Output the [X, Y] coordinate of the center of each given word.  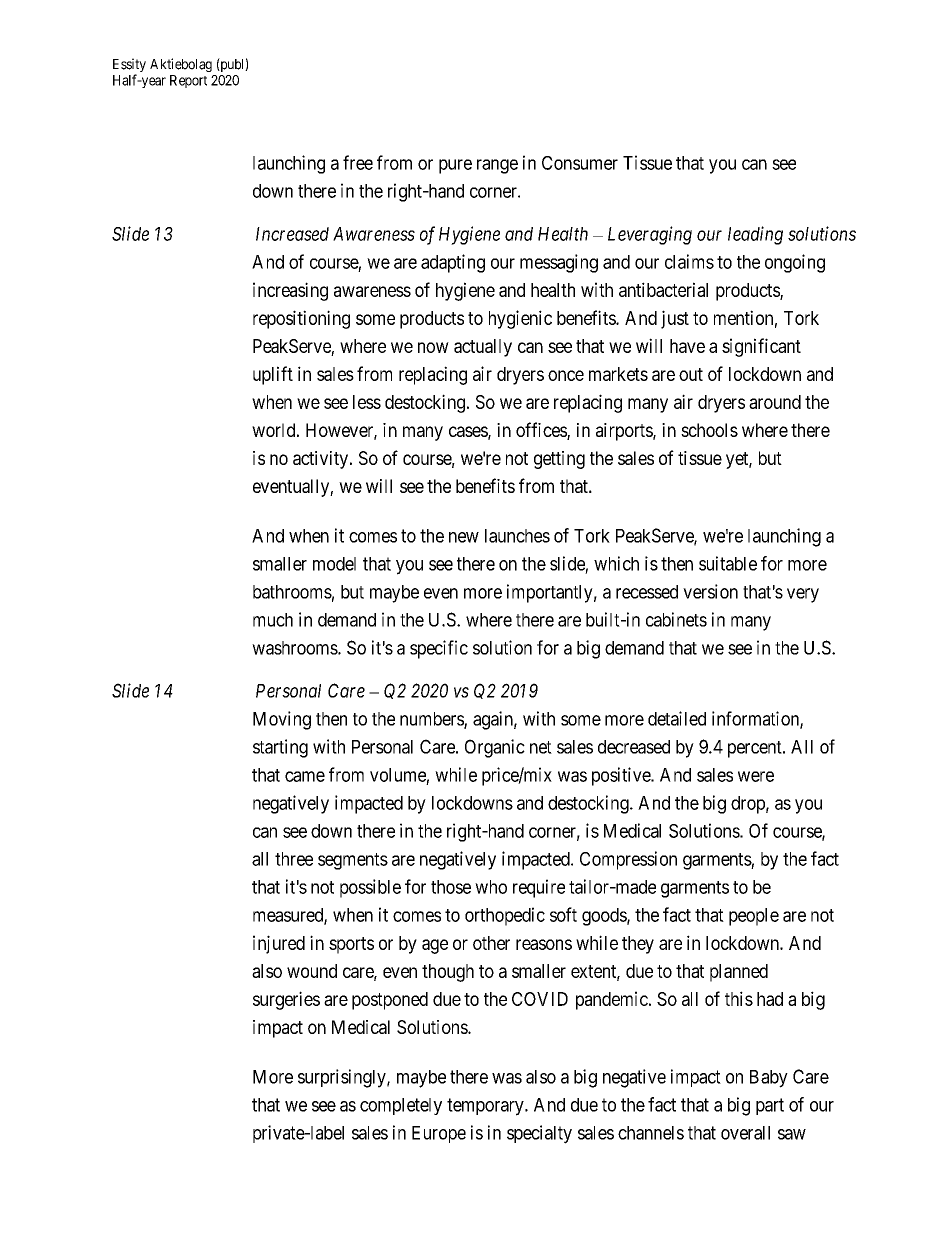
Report [188, 81]
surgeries [286, 1000]
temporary [486, 1107]
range [497, 166]
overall [745, 1133]
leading [755, 235]
